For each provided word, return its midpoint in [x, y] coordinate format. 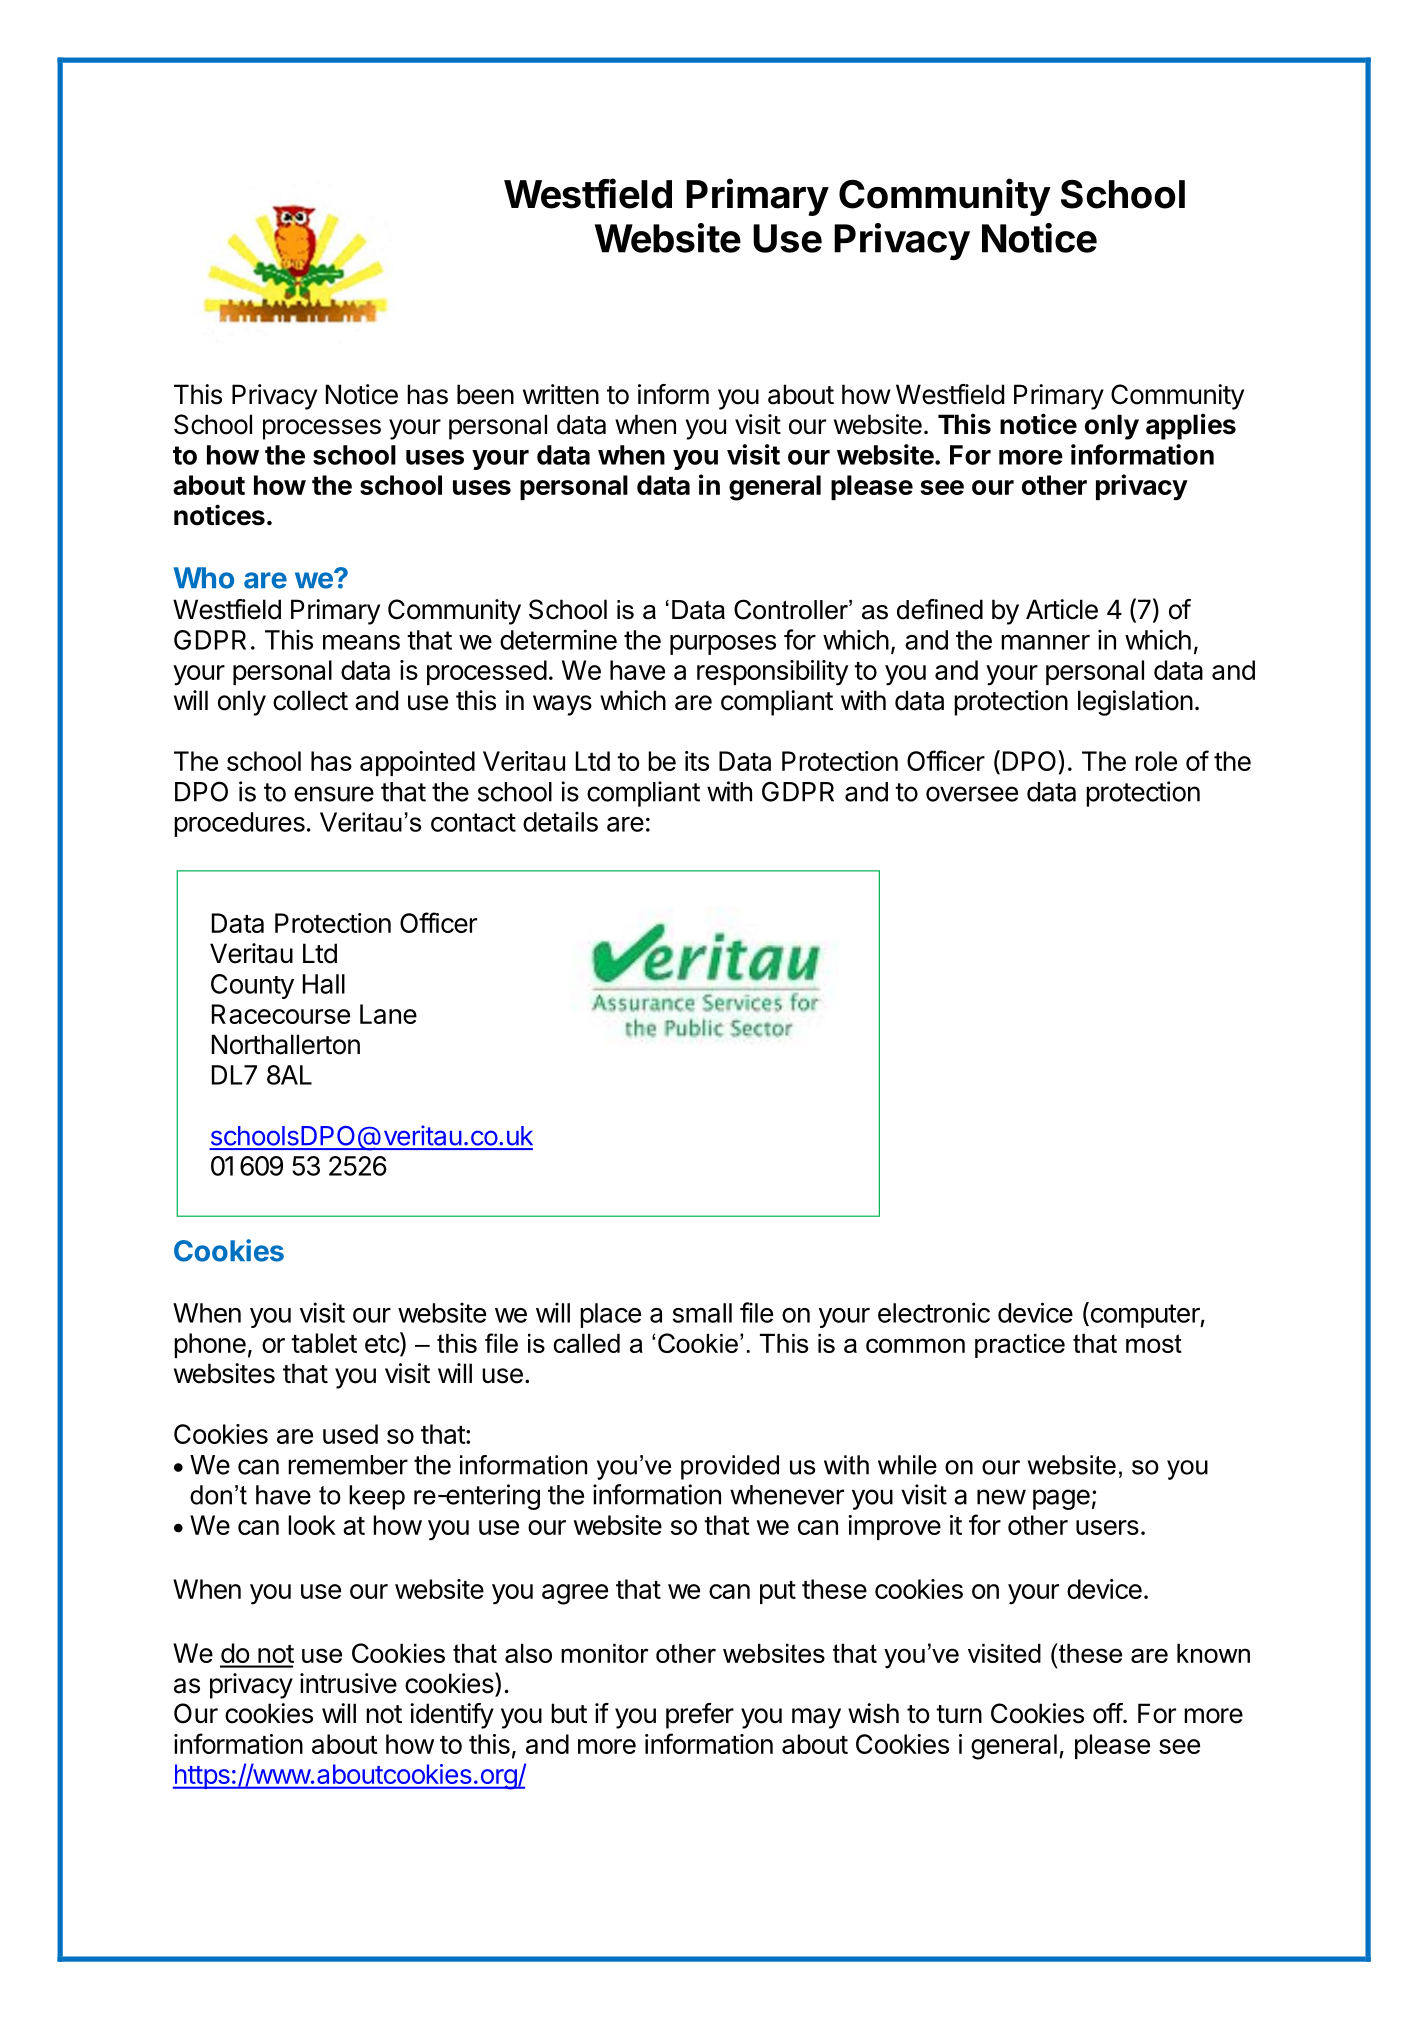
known [1213, 1653]
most [1154, 1343]
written [561, 394]
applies [1191, 426]
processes [322, 429]
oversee [972, 794]
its [697, 761]
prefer [700, 1716]
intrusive [348, 1683]
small [702, 1313]
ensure [334, 794]
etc [383, 1344]
